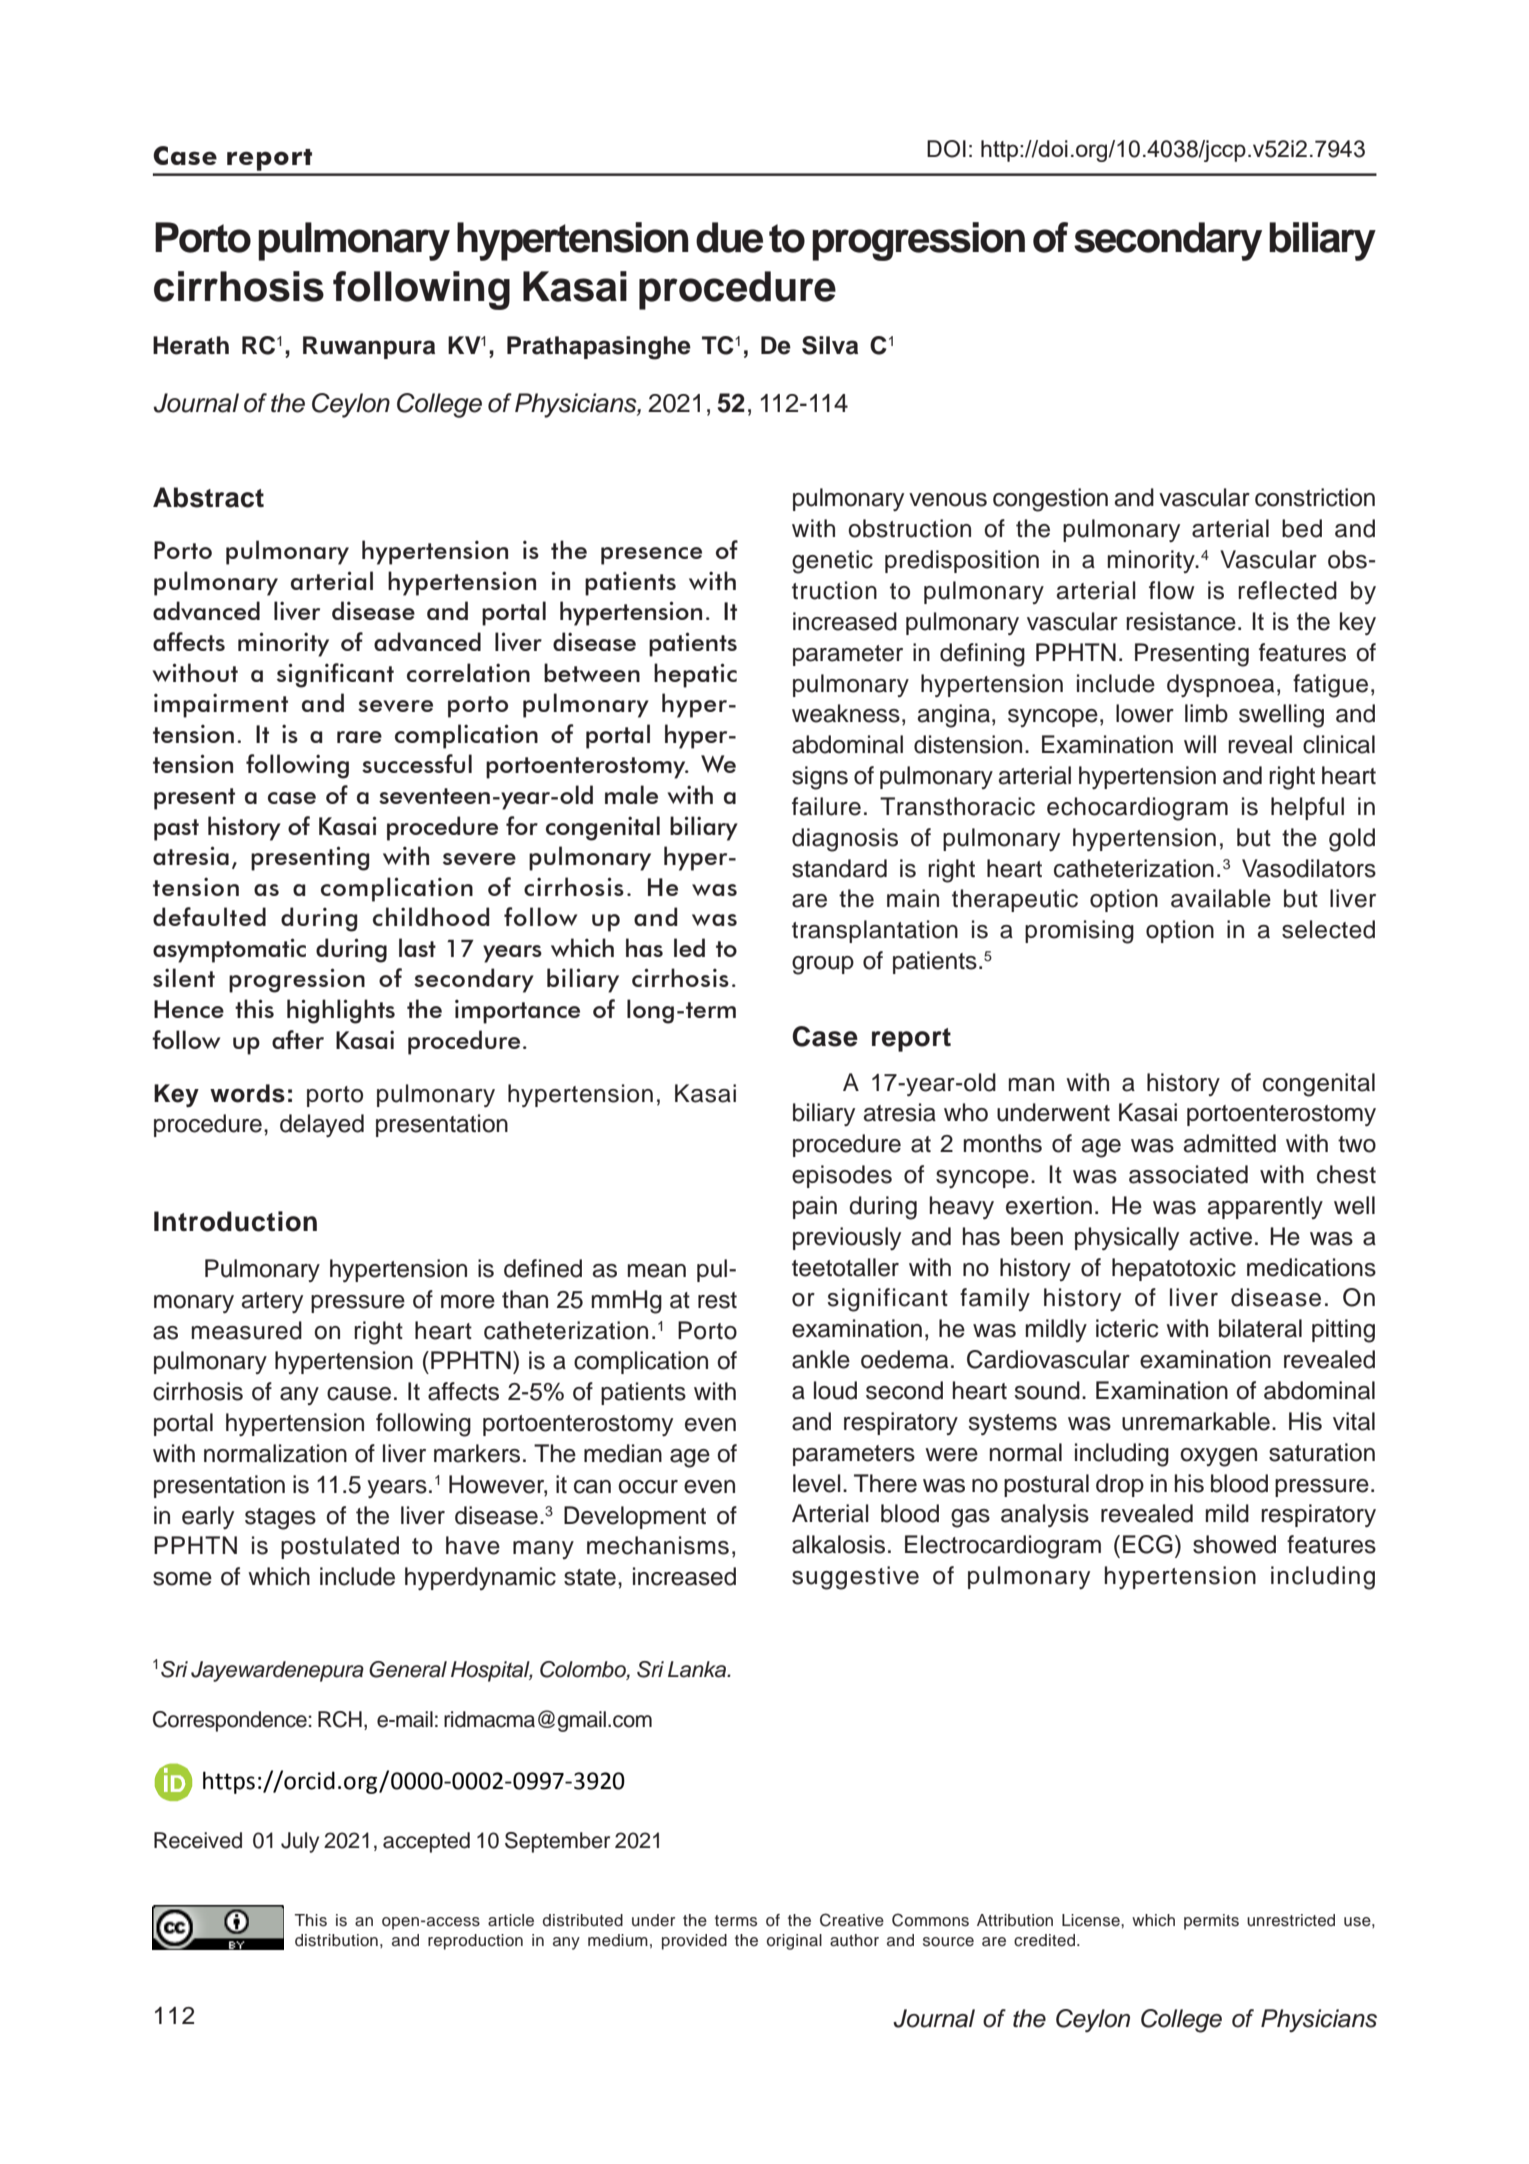 The width and height of the page is (1529, 2164). Describe the element at coordinates (208, 497) in the page. I see `Abstract` at that location.
